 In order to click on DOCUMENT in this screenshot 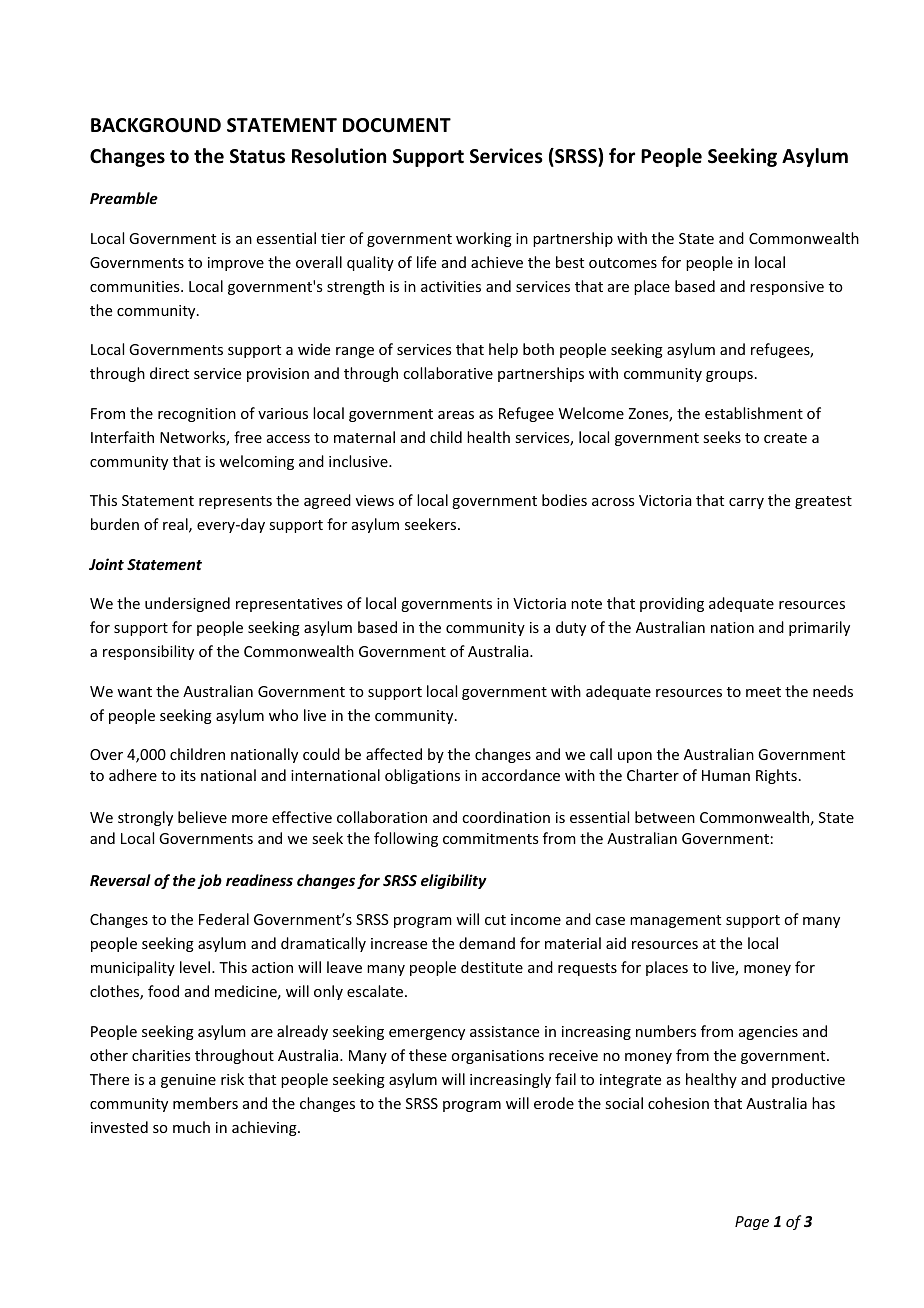, I will do `click(397, 125)`.
